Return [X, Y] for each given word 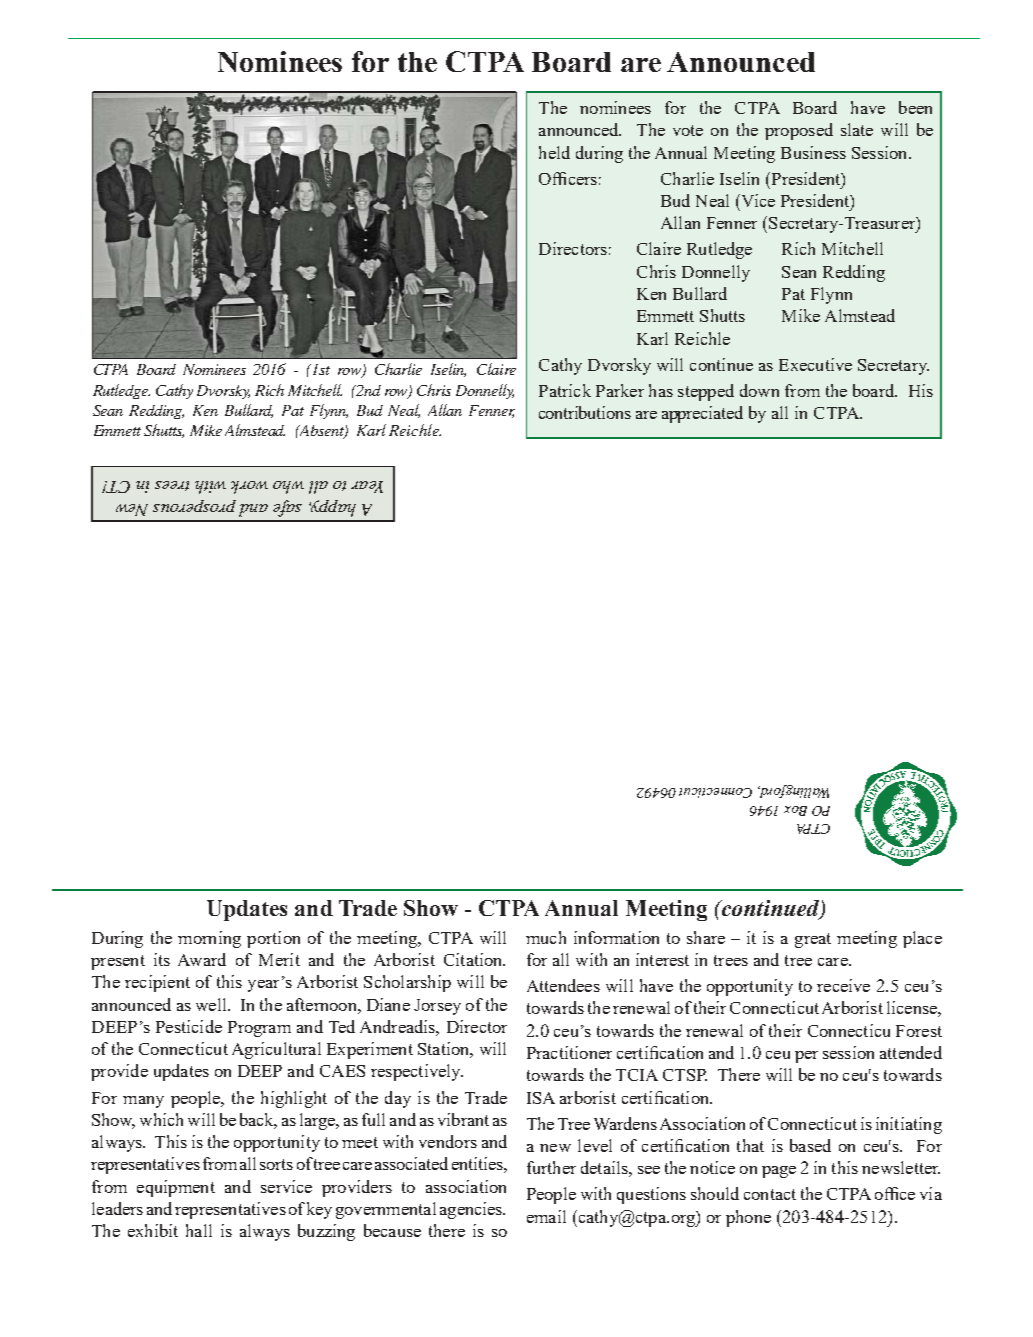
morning [209, 939]
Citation [474, 959]
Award [202, 959]
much [546, 937]
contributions [585, 412]
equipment [176, 1188]
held [554, 152]
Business [813, 152]
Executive [815, 364]
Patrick [565, 390]
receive [843, 985]
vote [688, 130]
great [813, 940]
